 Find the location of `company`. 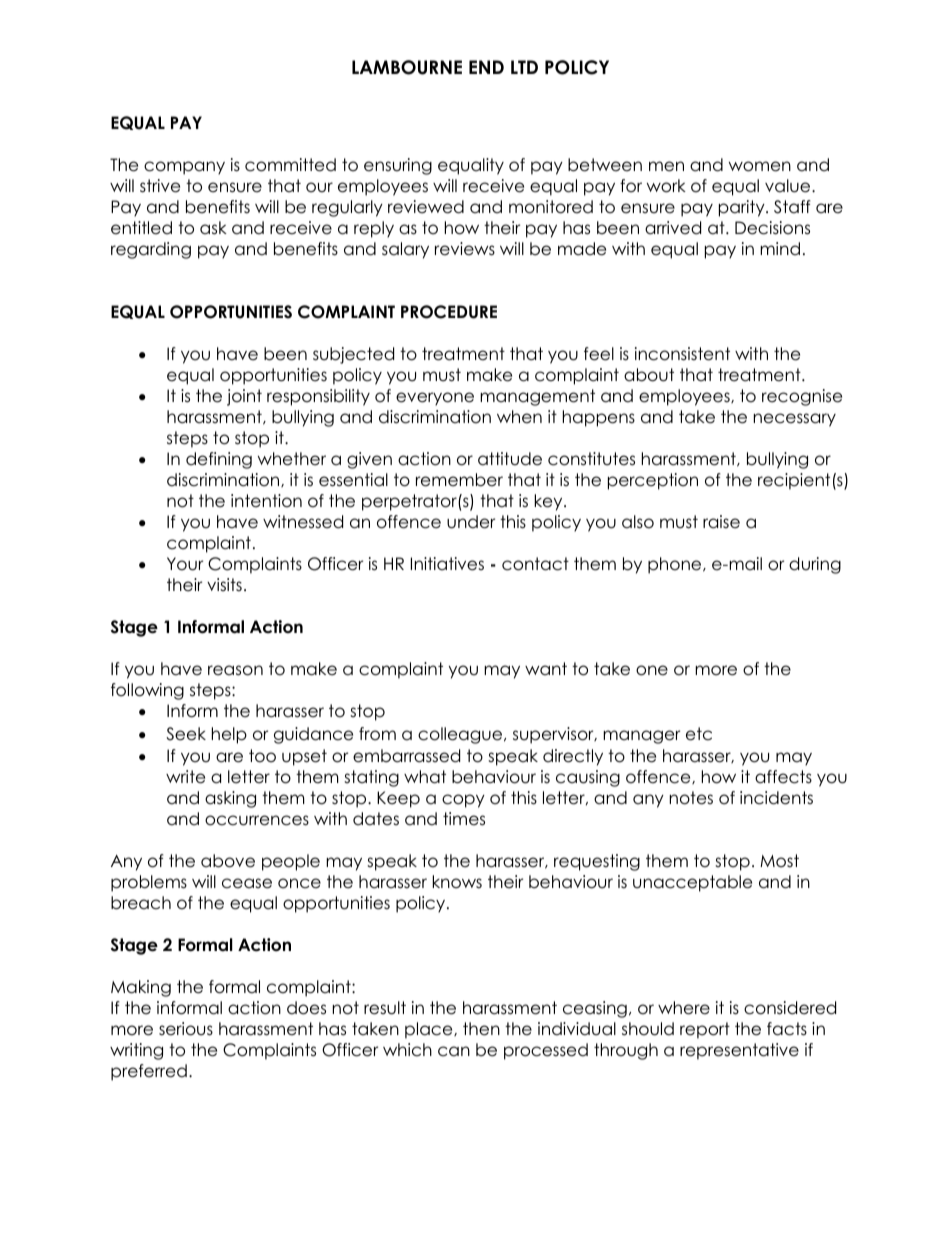

company is located at coordinates (184, 168).
